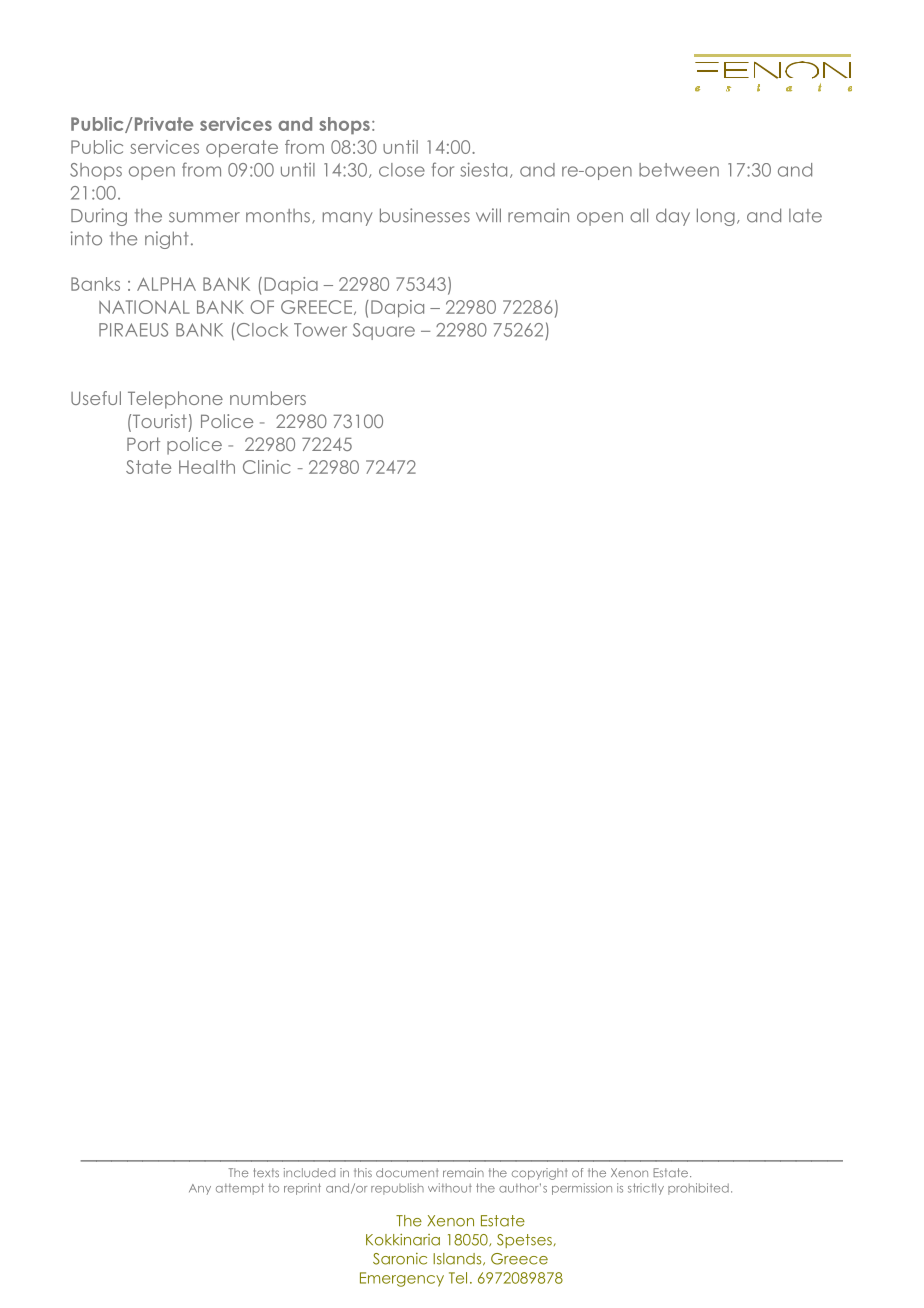  Describe the element at coordinates (267, 467) in the image. I see `Clinic` at that location.
